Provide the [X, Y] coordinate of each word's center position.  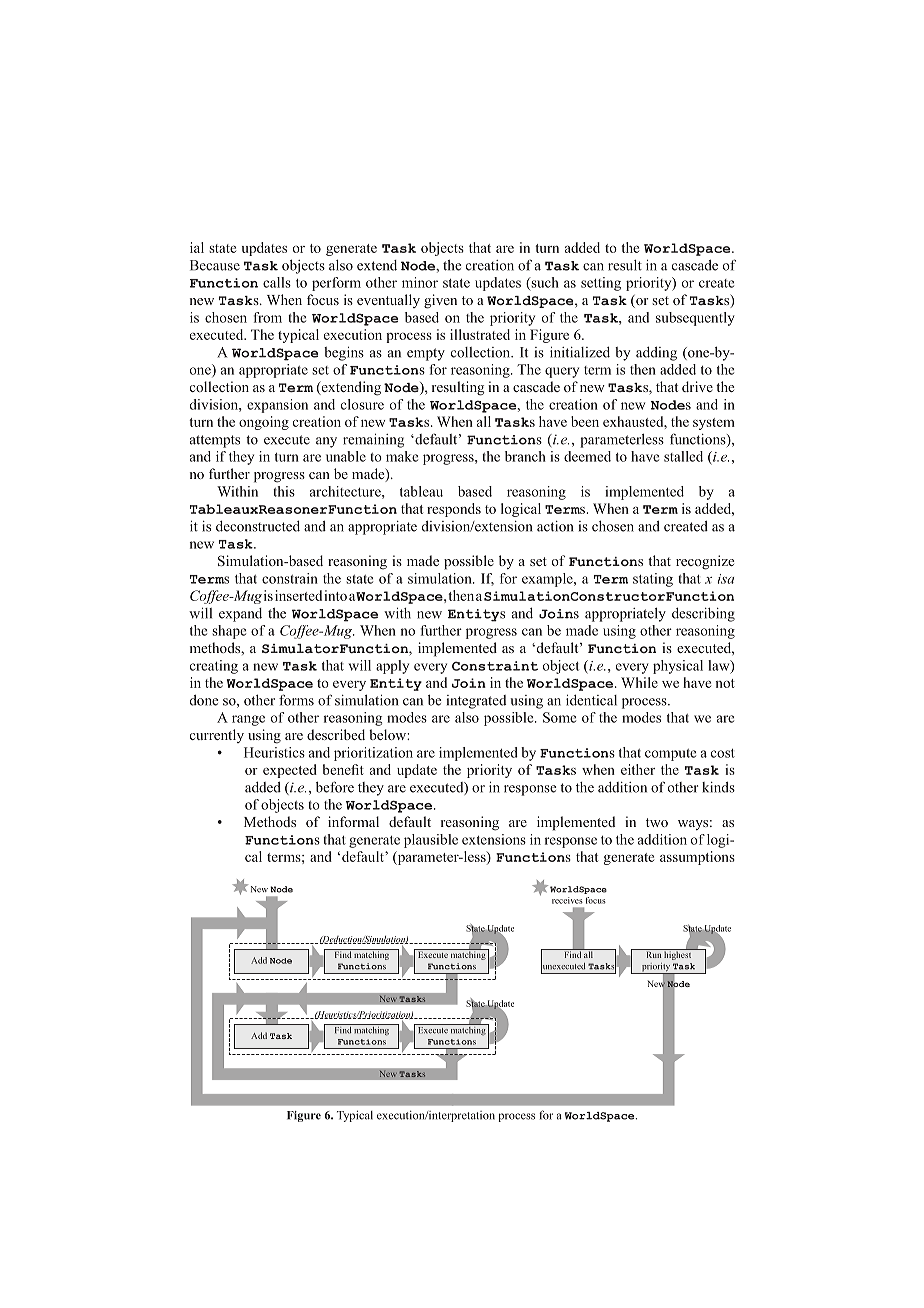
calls [277, 282]
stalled [683, 456]
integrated [476, 702]
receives [567, 900]
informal [353, 821]
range [248, 720]
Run [653, 953]
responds [454, 510]
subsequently [695, 319]
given [440, 301]
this [284, 491]
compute [670, 755]
